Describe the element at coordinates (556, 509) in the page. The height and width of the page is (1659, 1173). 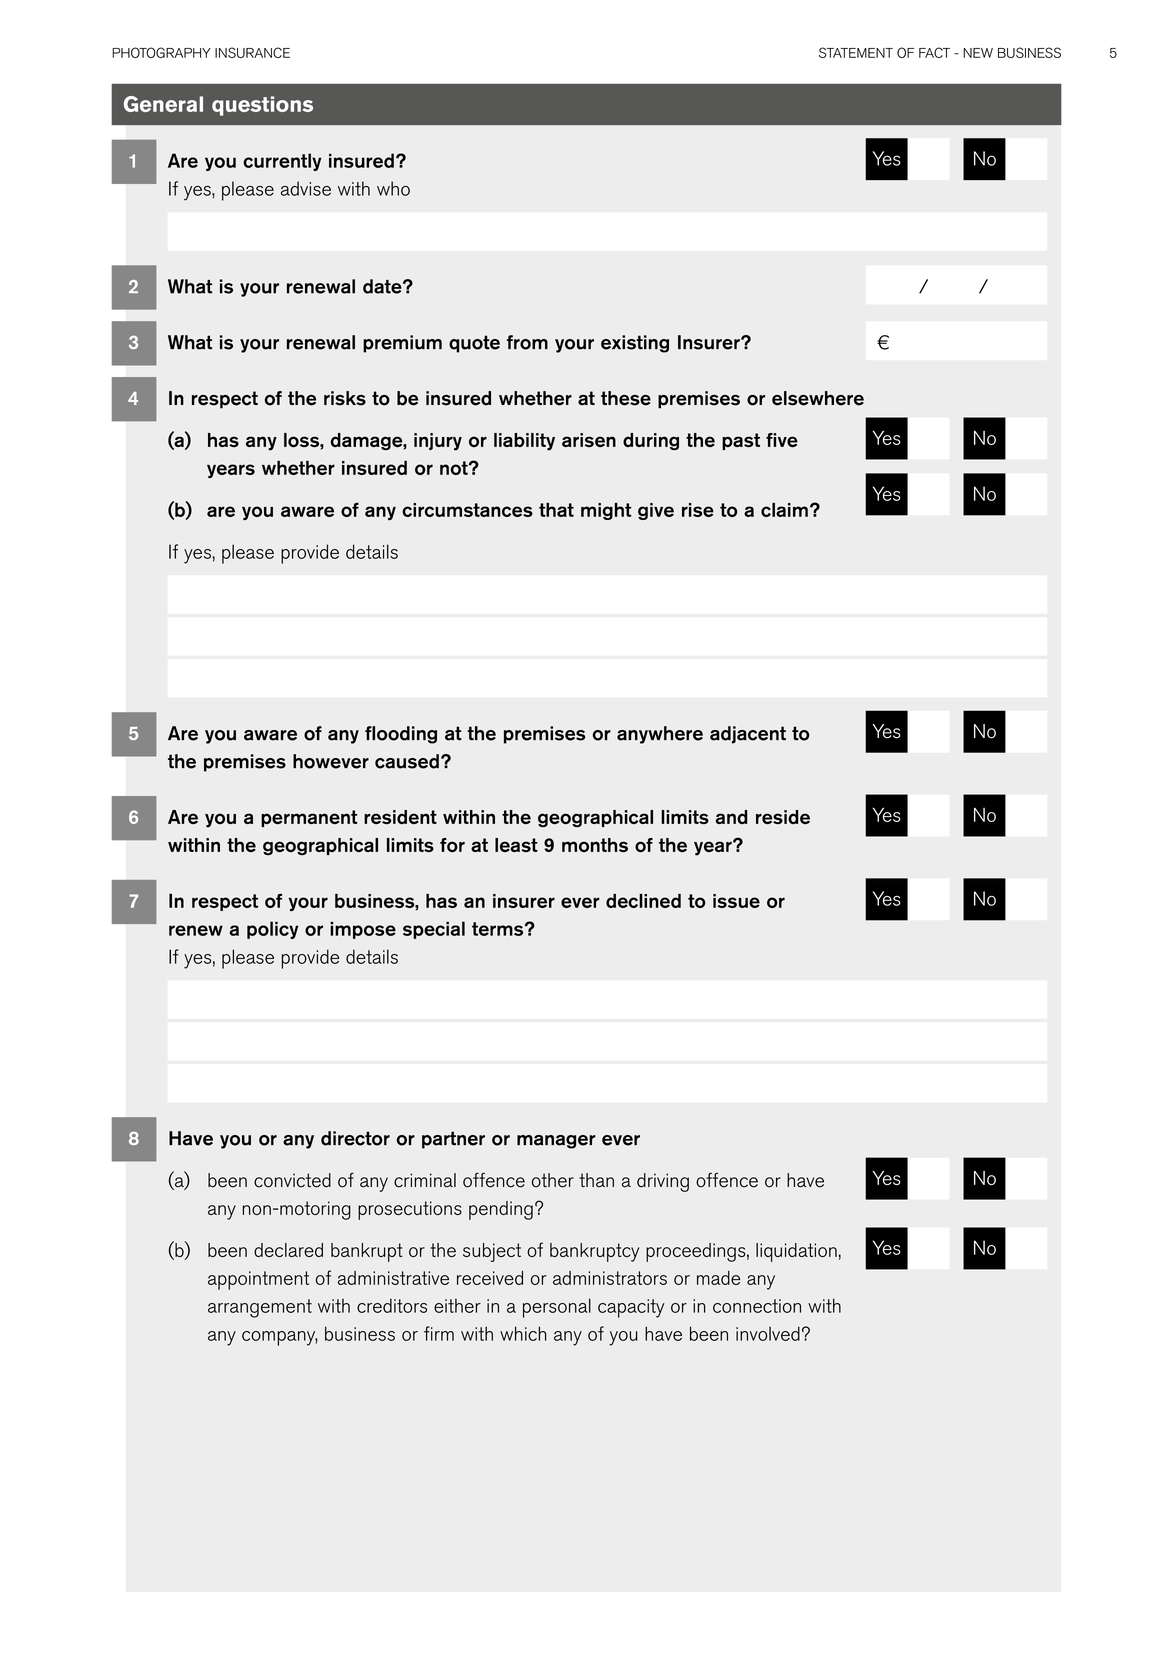
I see `that` at that location.
